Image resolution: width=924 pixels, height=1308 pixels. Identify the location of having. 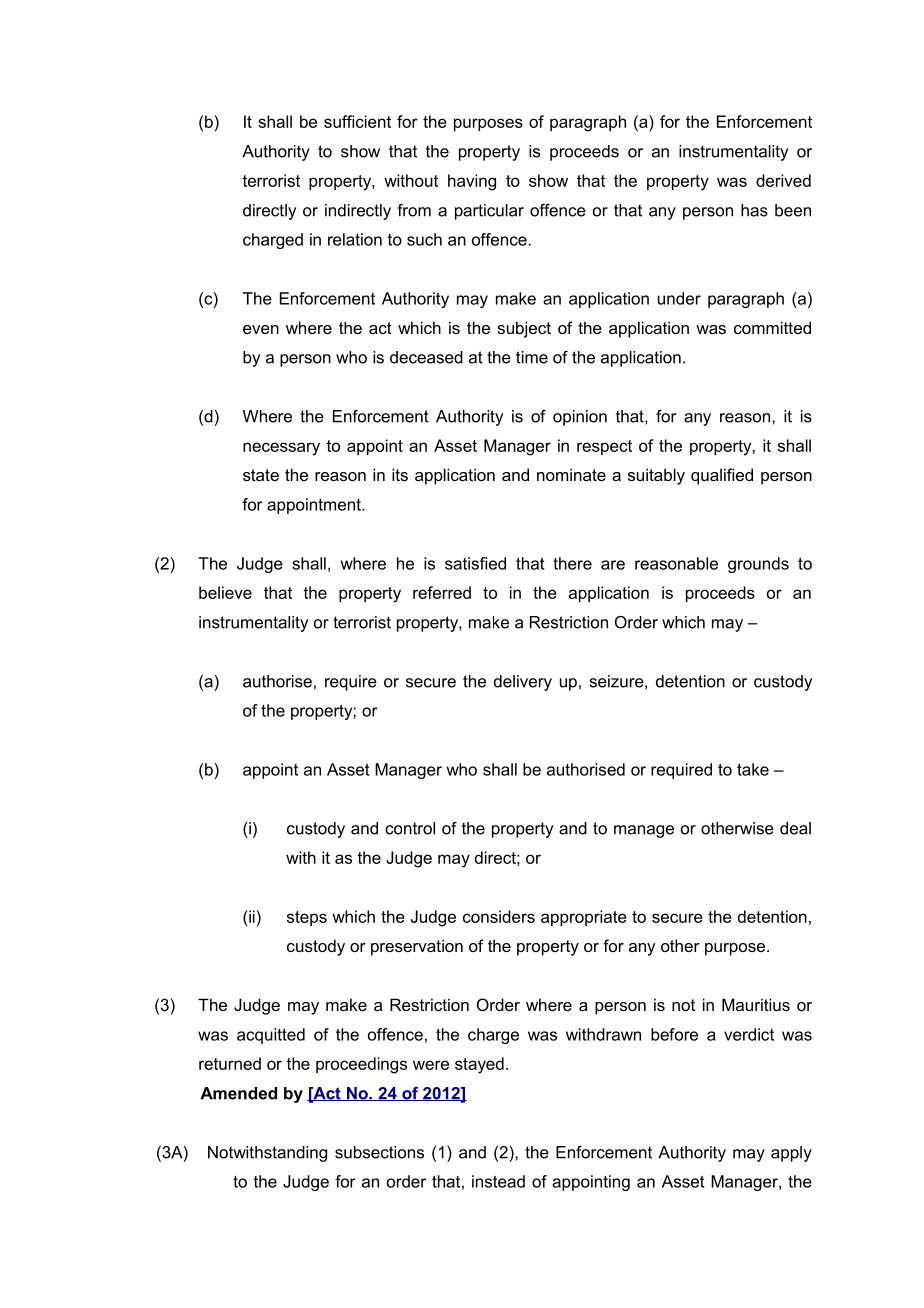
(472, 182).
